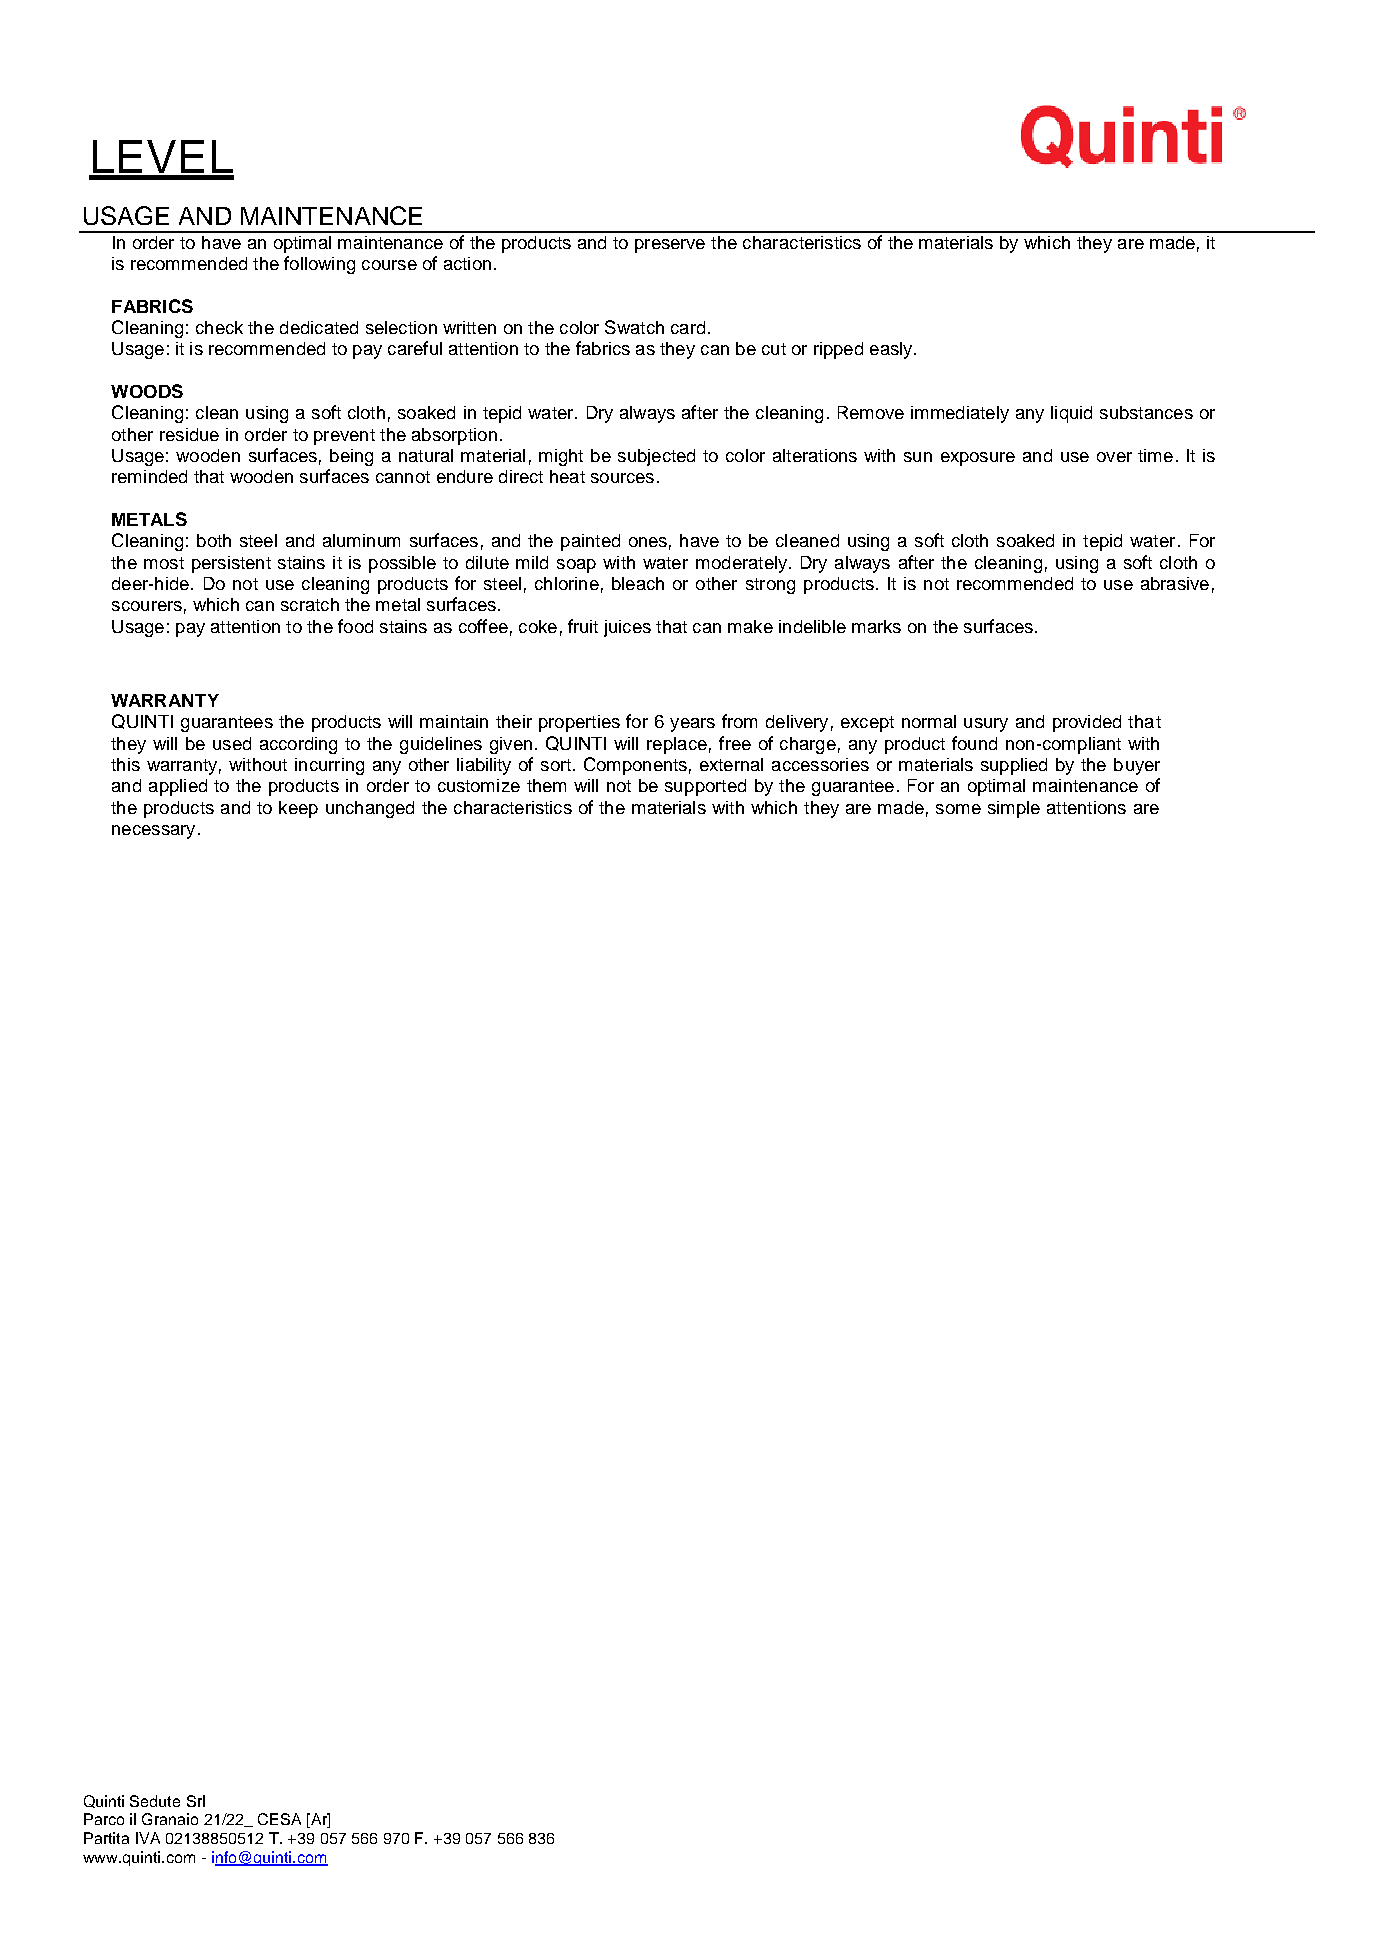 Image resolution: width=1378 pixels, height=1950 pixels. I want to click on Swatch, so click(634, 327).
